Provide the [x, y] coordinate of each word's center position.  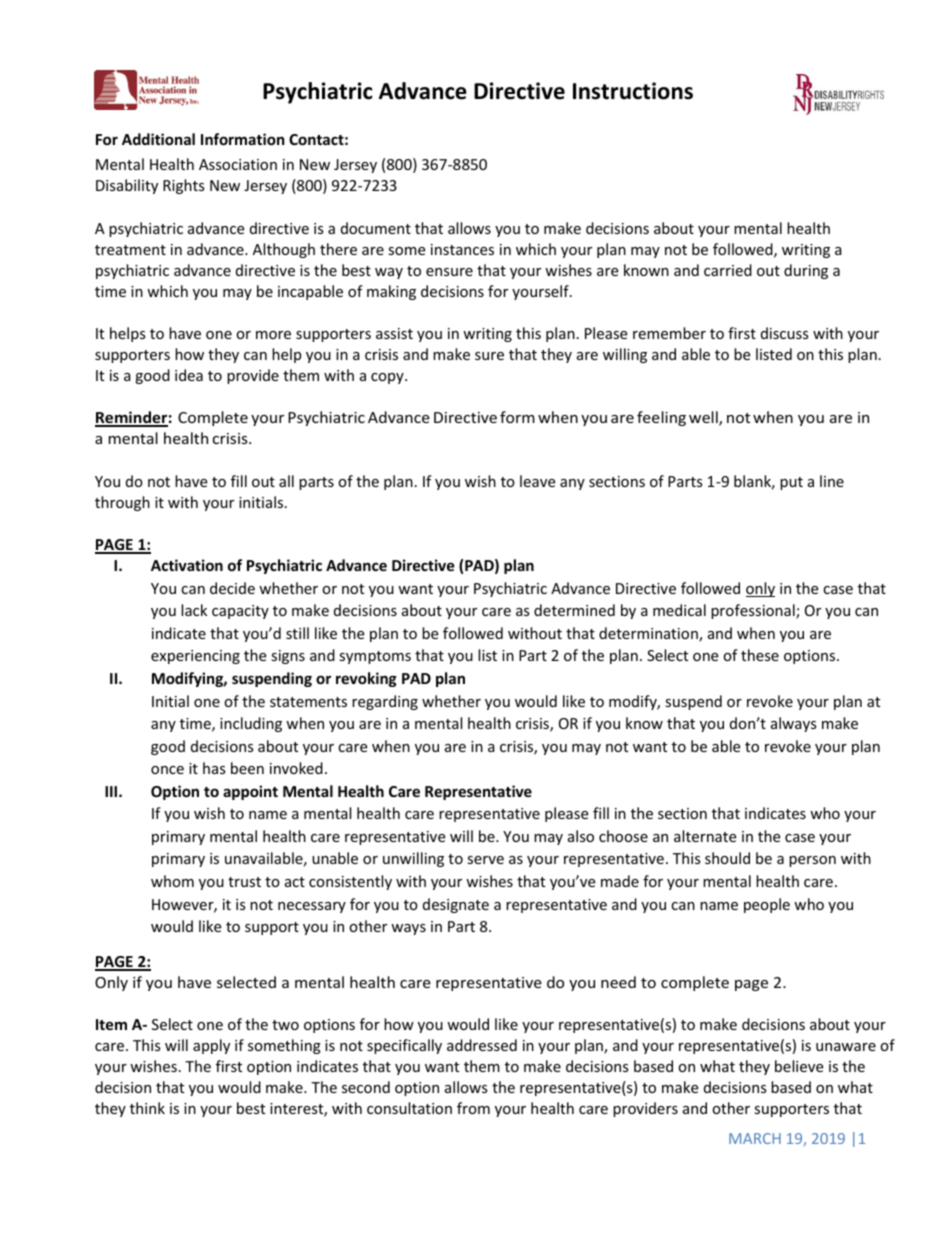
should [727, 858]
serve [485, 860]
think [147, 1108]
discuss [785, 333]
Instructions [633, 91]
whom [172, 881]
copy [388, 378]
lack [194, 610]
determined [574, 610]
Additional [158, 139]
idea [189, 375]
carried [728, 270]
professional [754, 611]
